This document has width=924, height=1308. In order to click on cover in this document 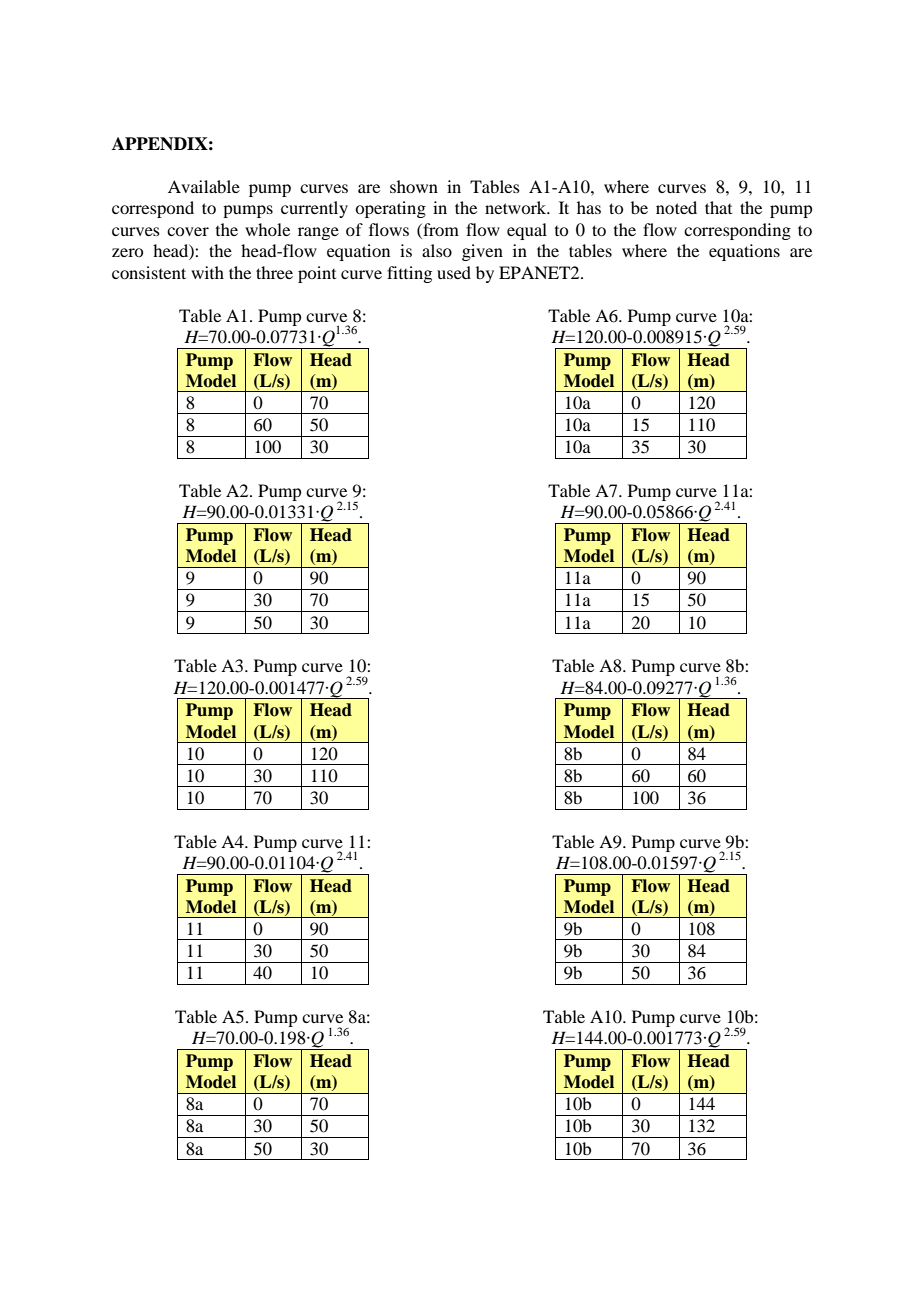, I will do `click(188, 231)`.
